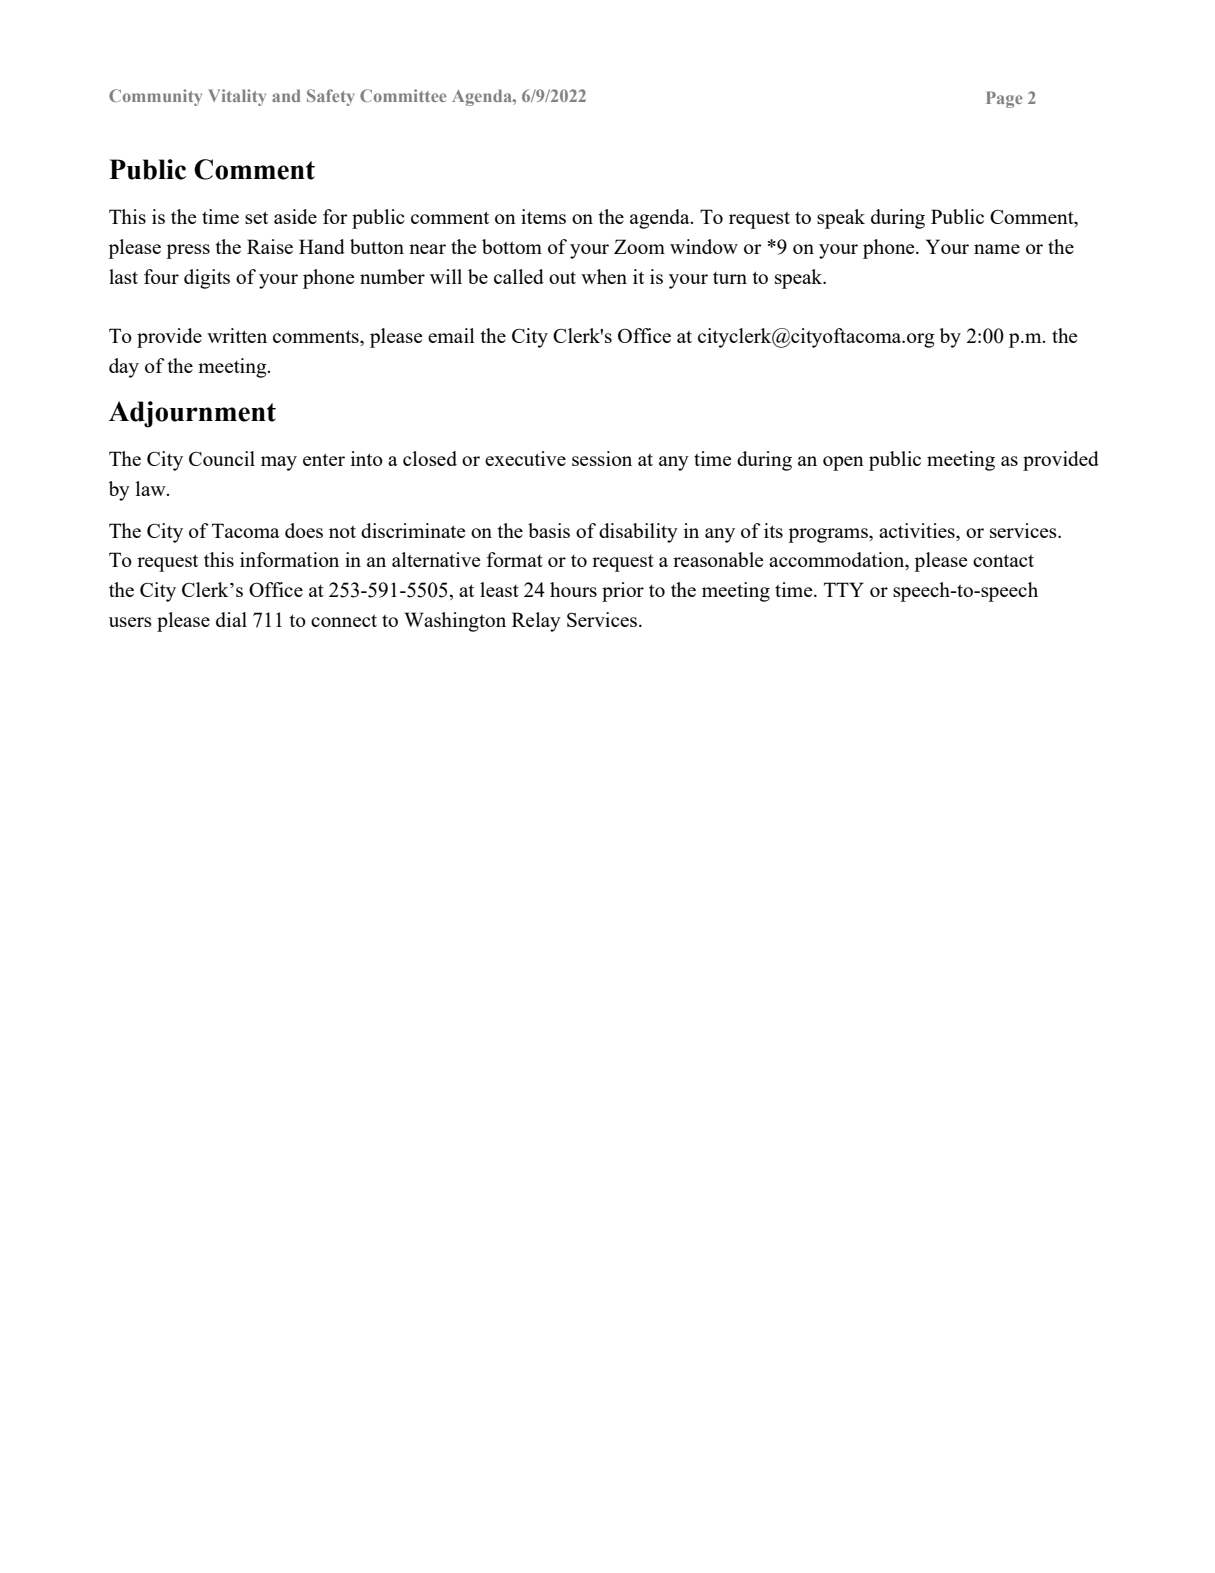 The width and height of the screenshot is (1215, 1573). Describe the element at coordinates (1004, 99) in the screenshot. I see `Page` at that location.
